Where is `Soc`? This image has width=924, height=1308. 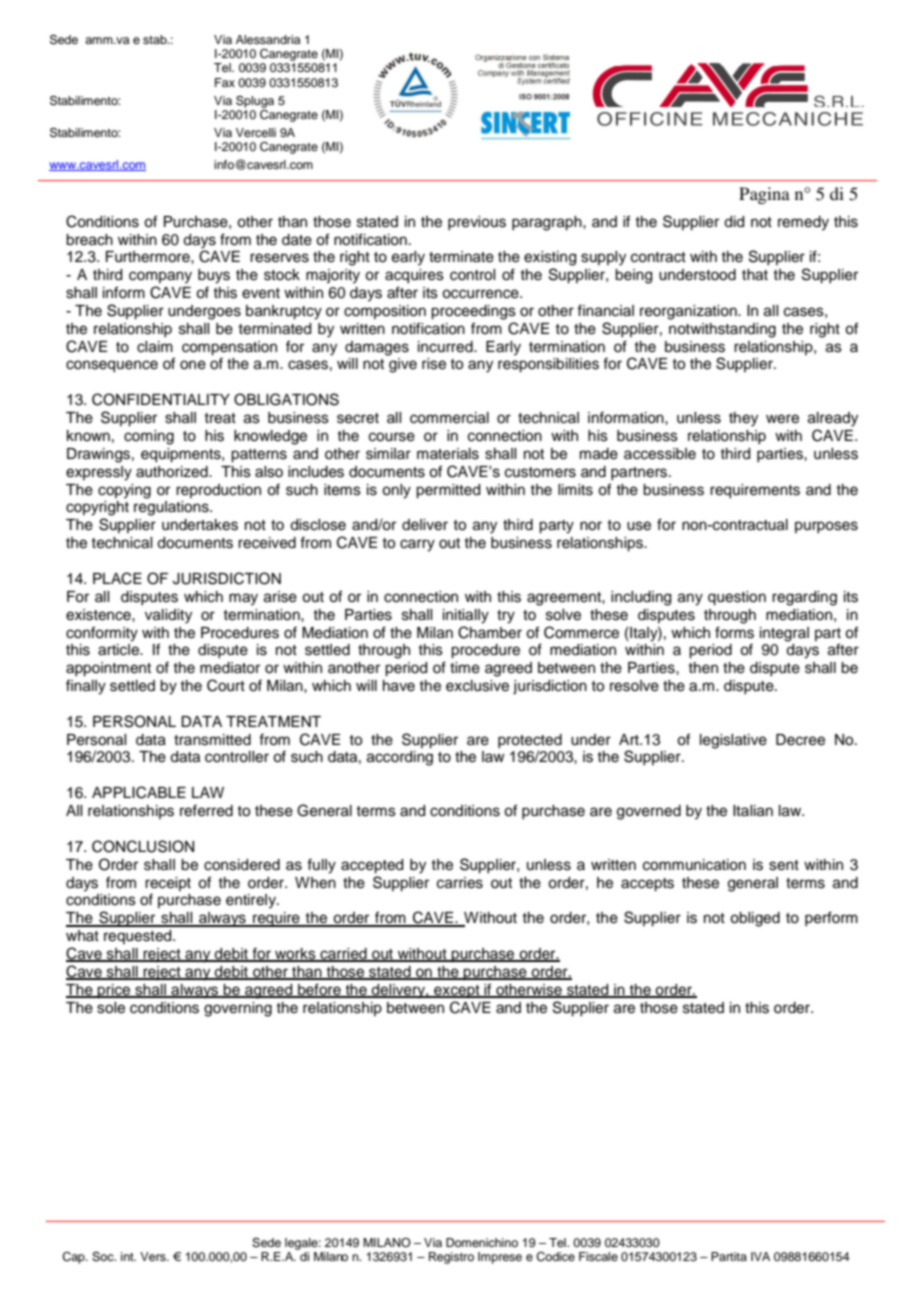 Soc is located at coordinates (104, 1257).
